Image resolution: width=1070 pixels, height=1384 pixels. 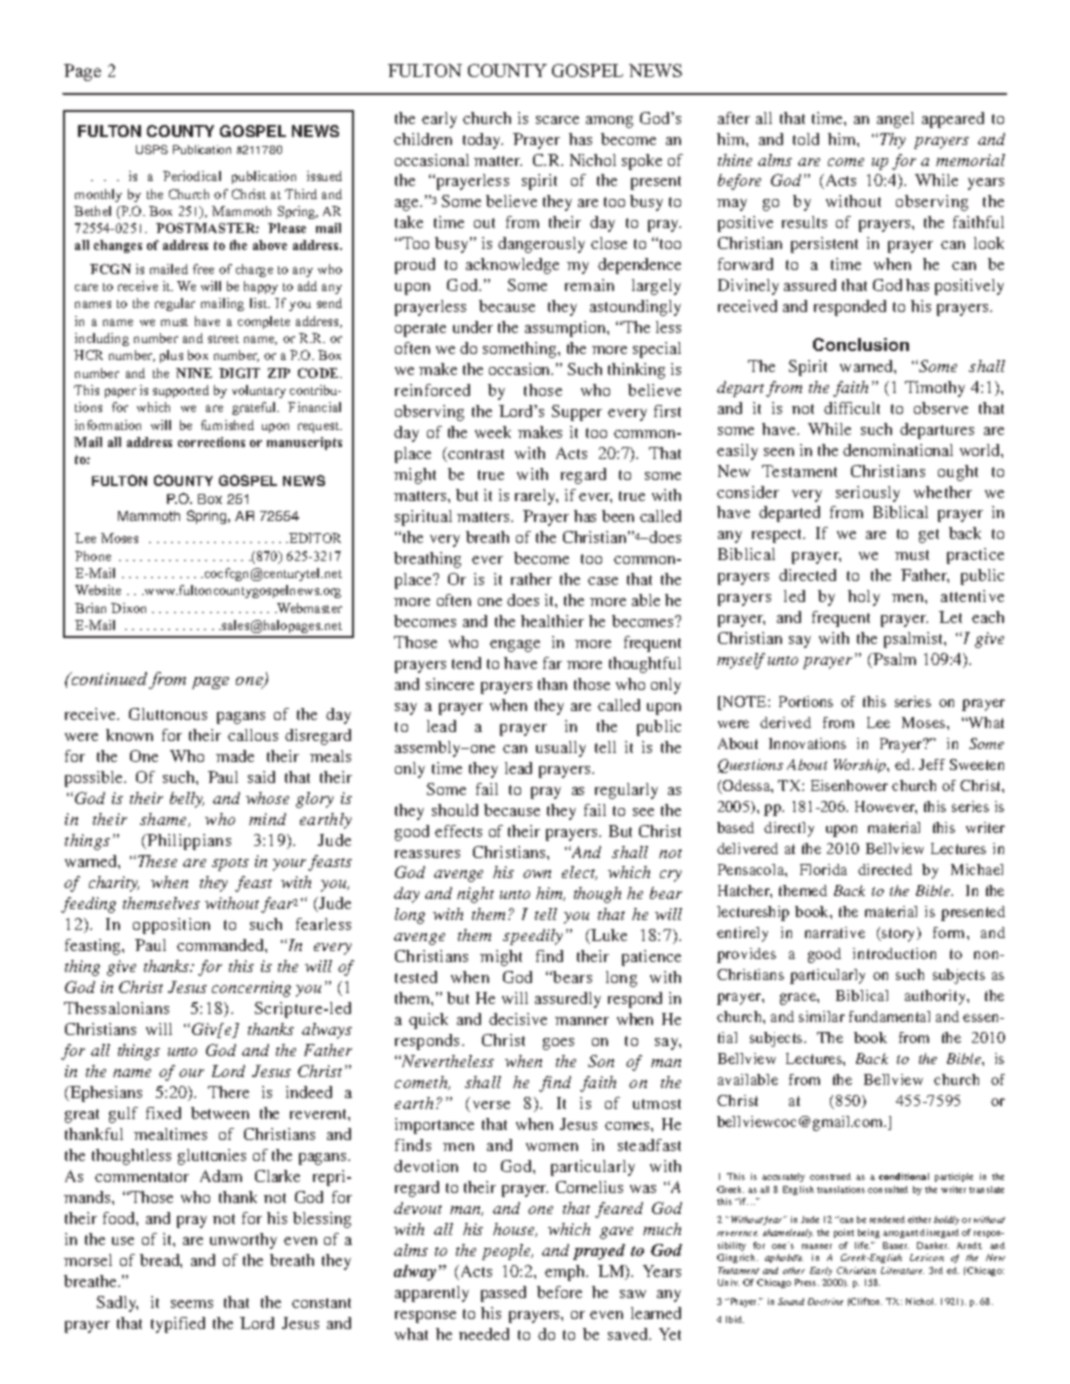 What do you see at coordinates (503, 1294) in the page?
I see `passed` at bounding box center [503, 1294].
